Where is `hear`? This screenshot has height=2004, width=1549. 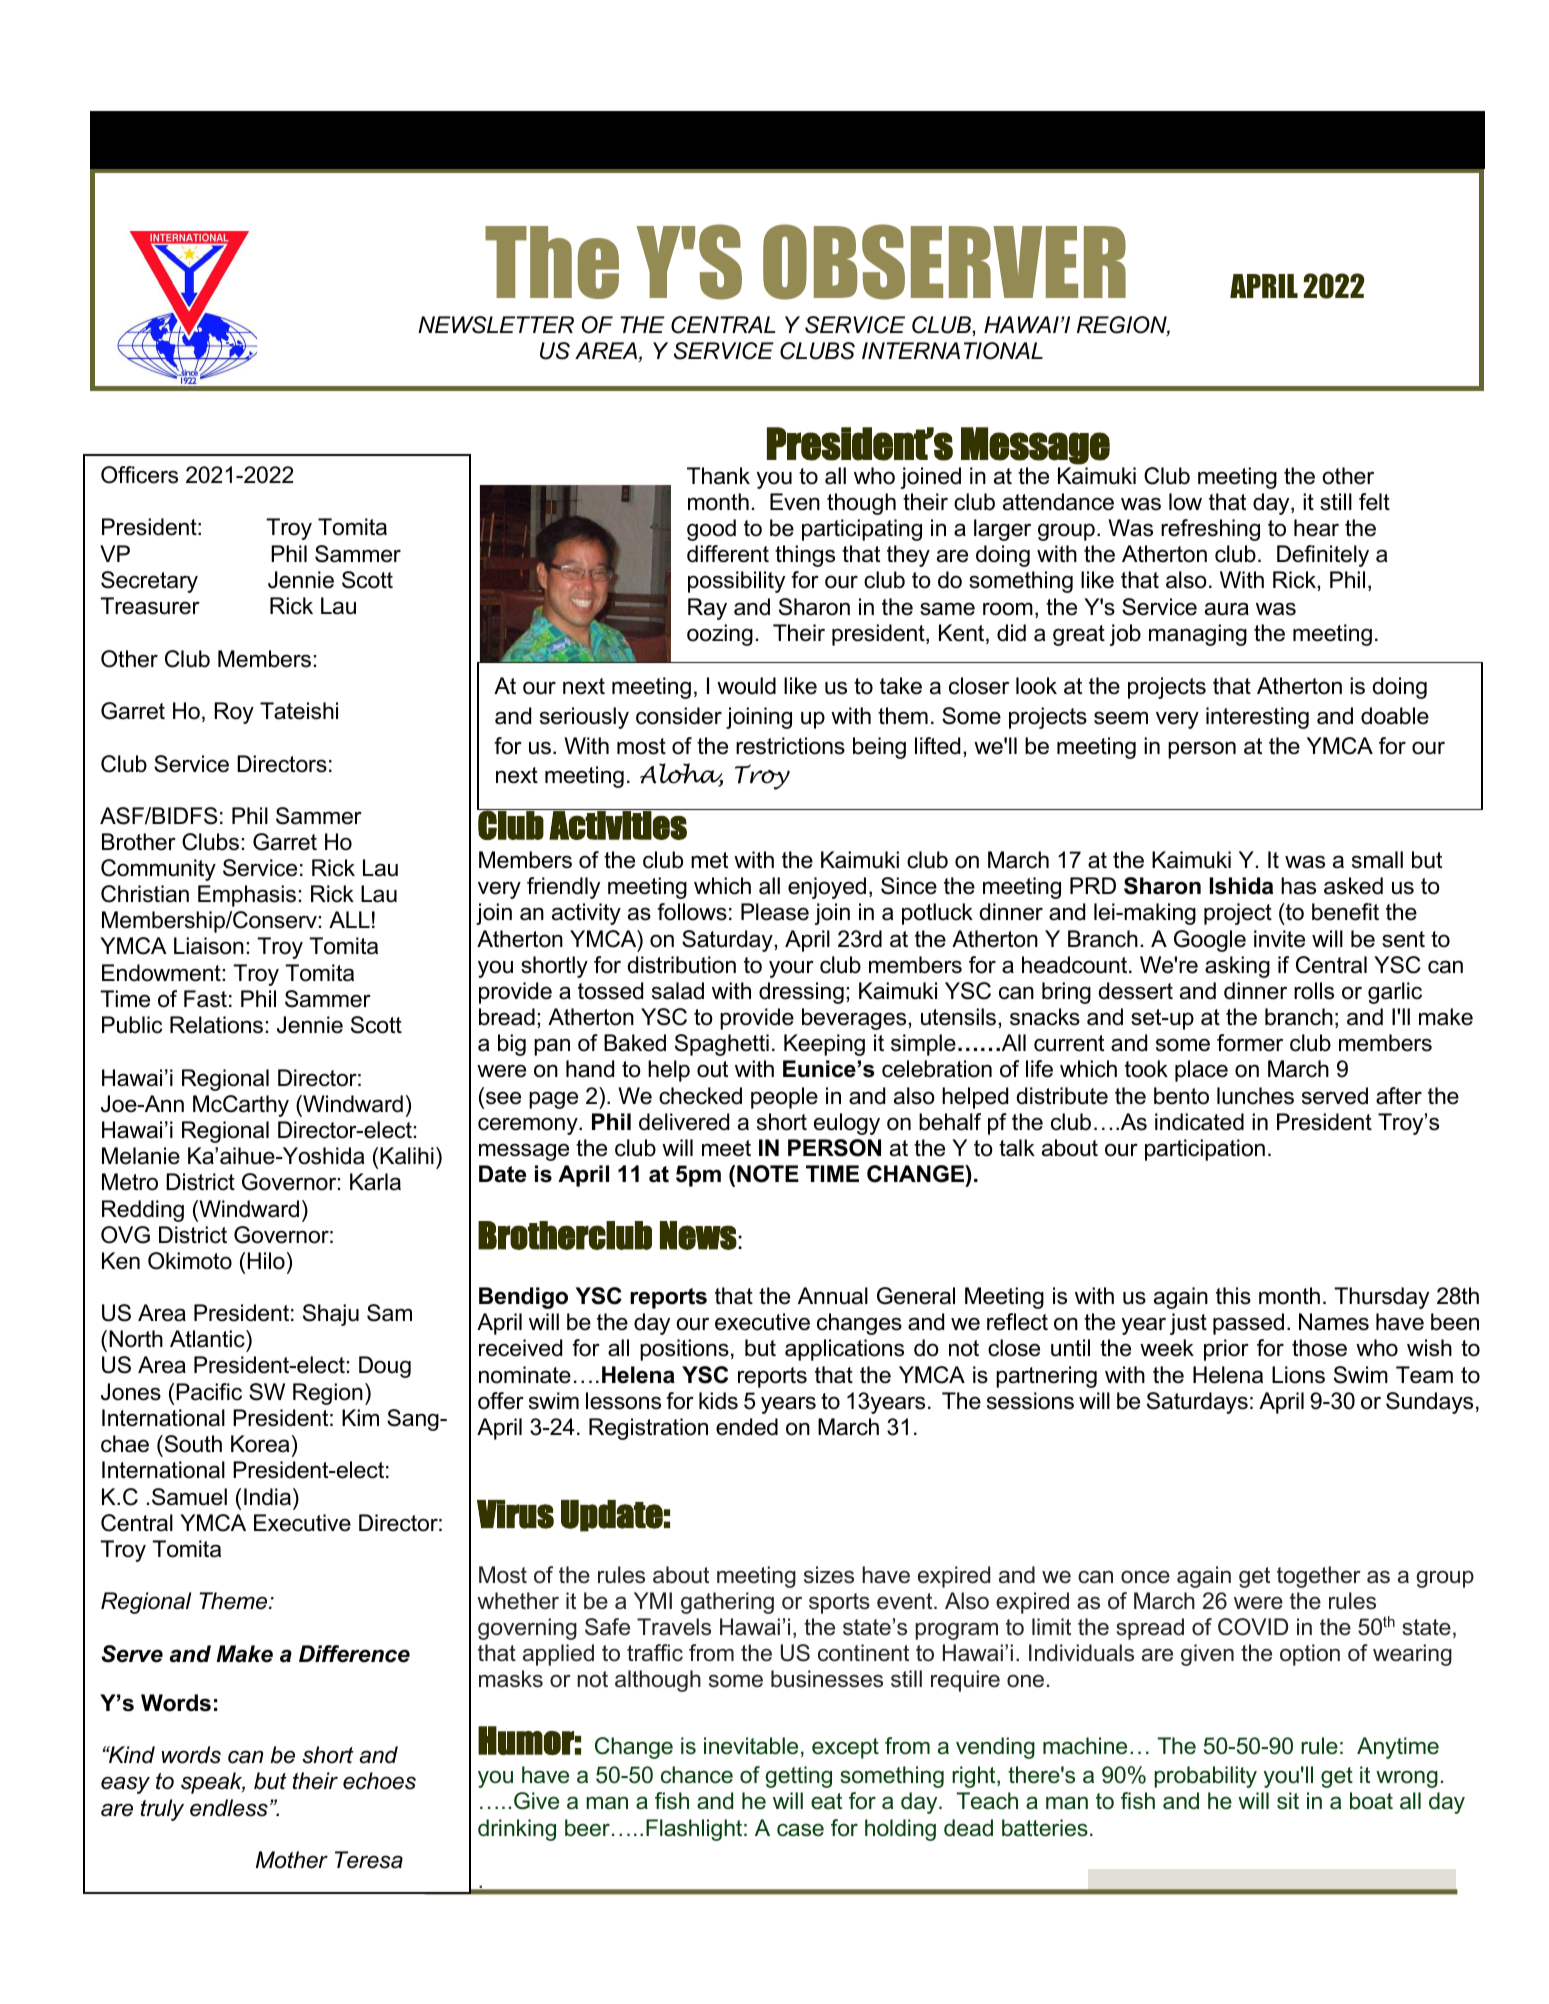
hear is located at coordinates (1316, 528).
